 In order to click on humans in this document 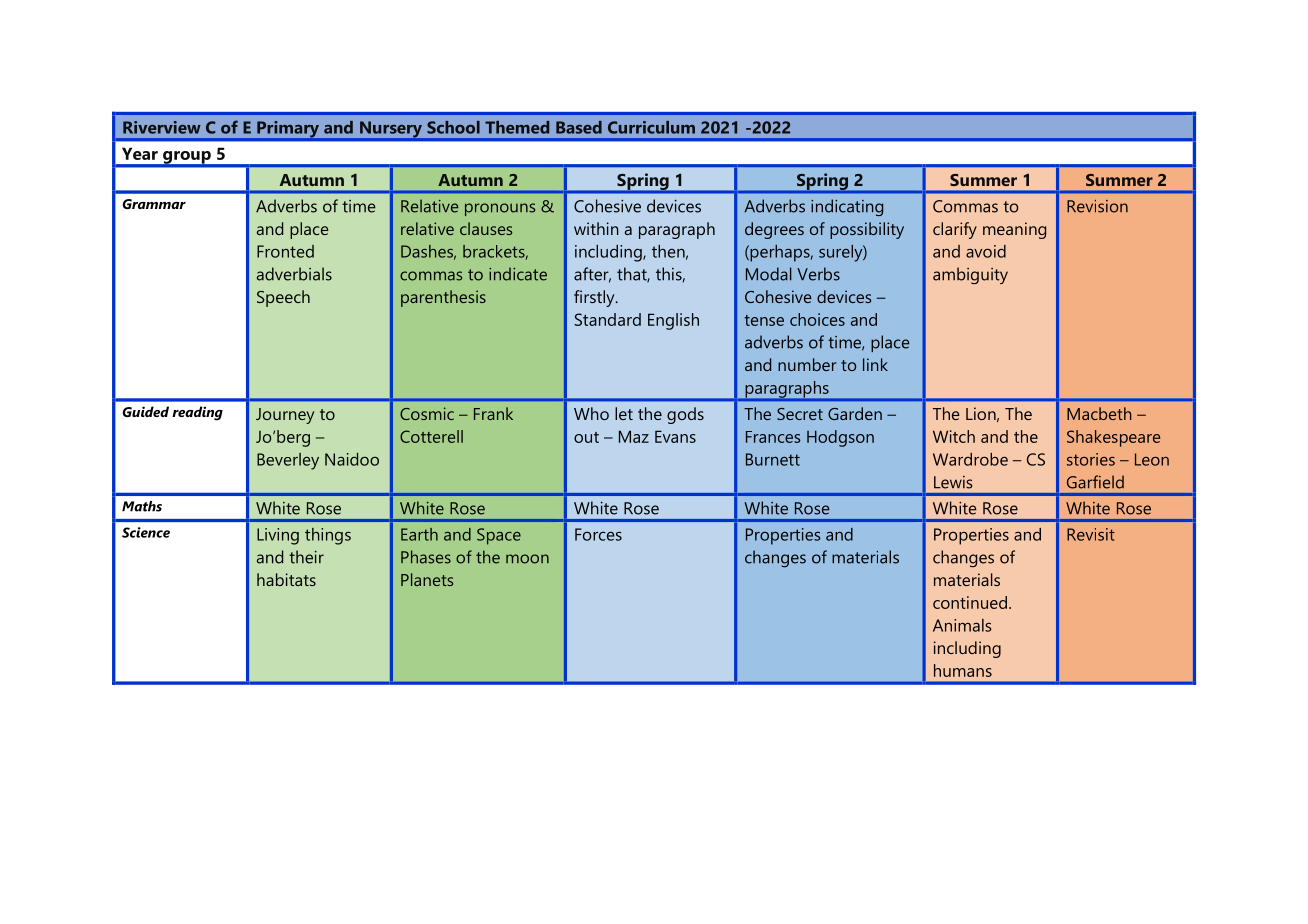, I will do `click(963, 670)`.
